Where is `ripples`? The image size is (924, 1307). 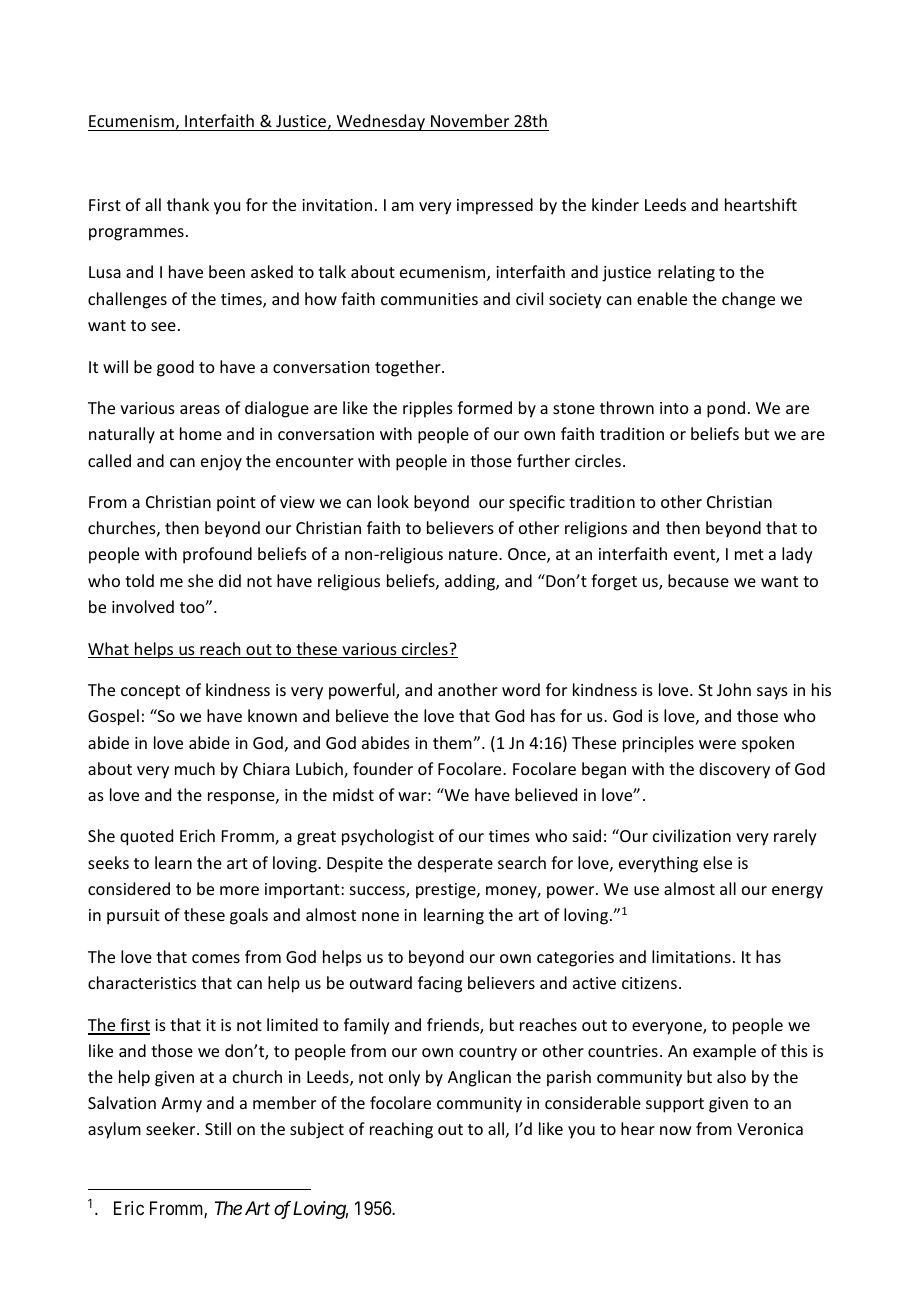 ripples is located at coordinates (428, 409).
